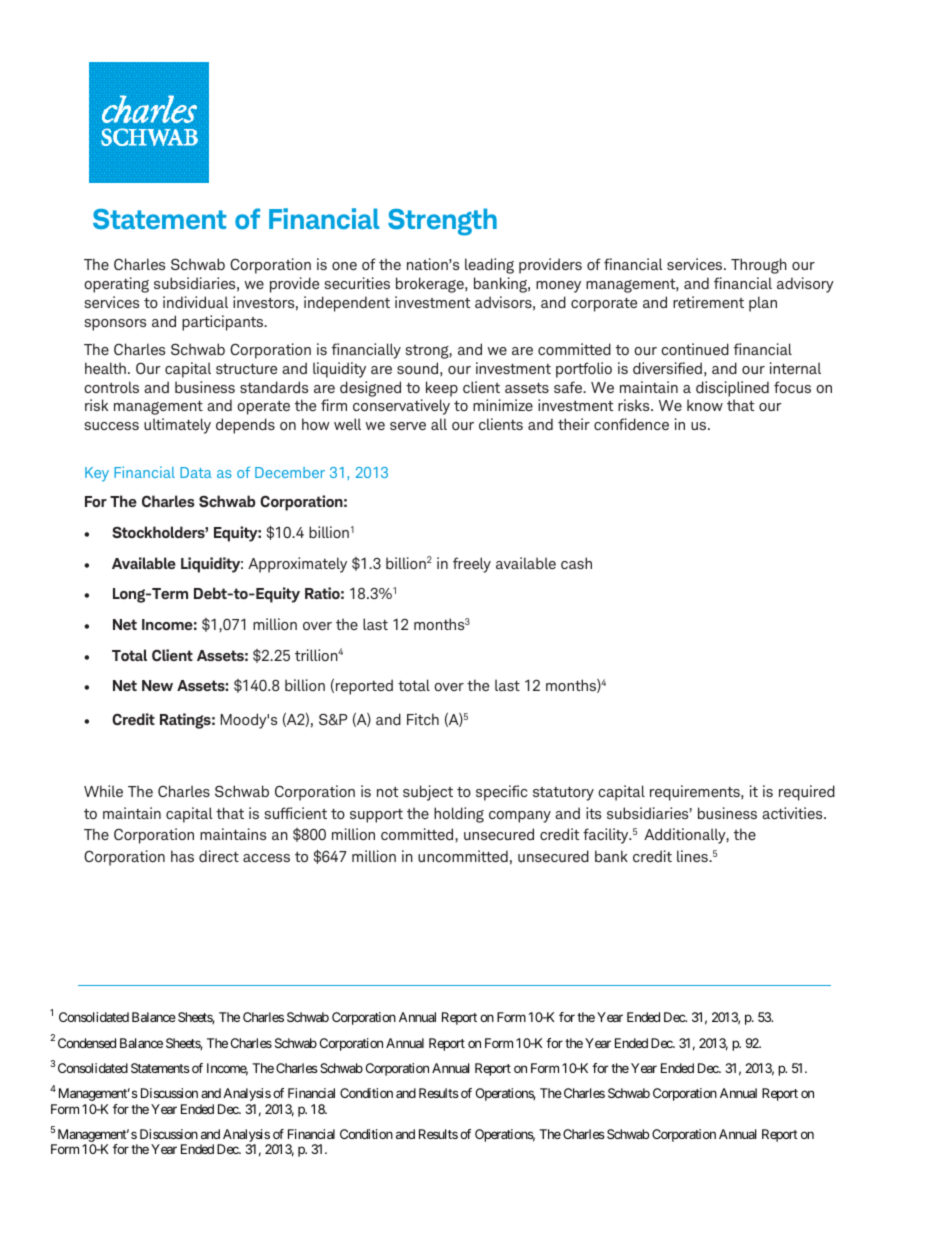 The height and width of the screenshot is (1233, 952). Describe the element at coordinates (472, 565) in the screenshot. I see `freely` at that location.
